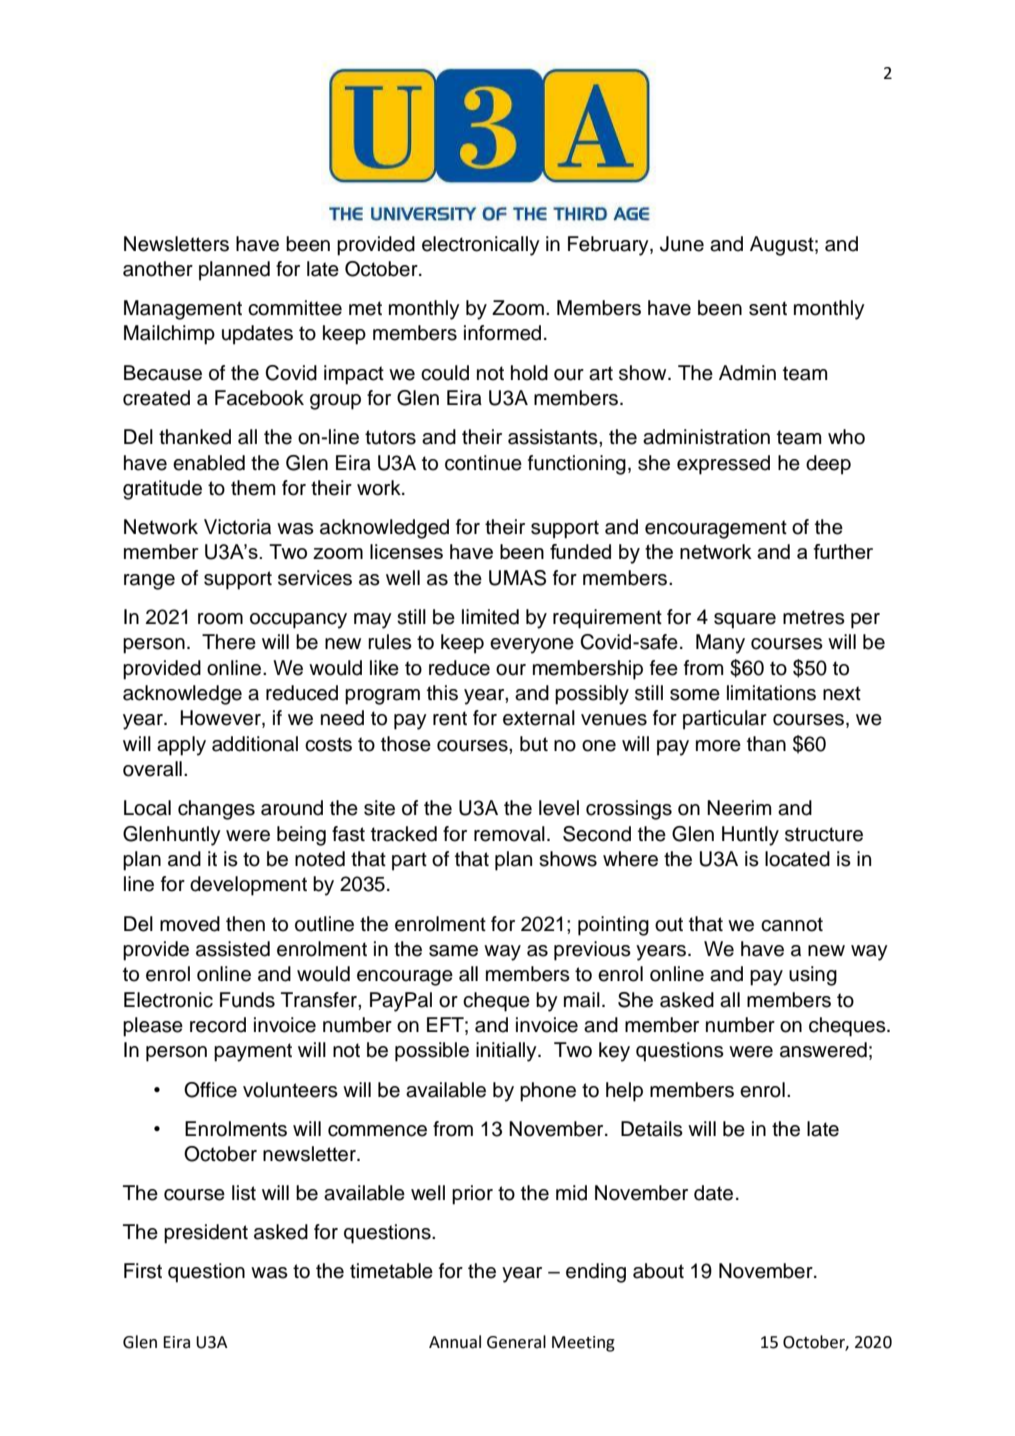 The width and height of the page is (1015, 1436). Describe the element at coordinates (768, 308) in the page. I see `sent` at that location.
